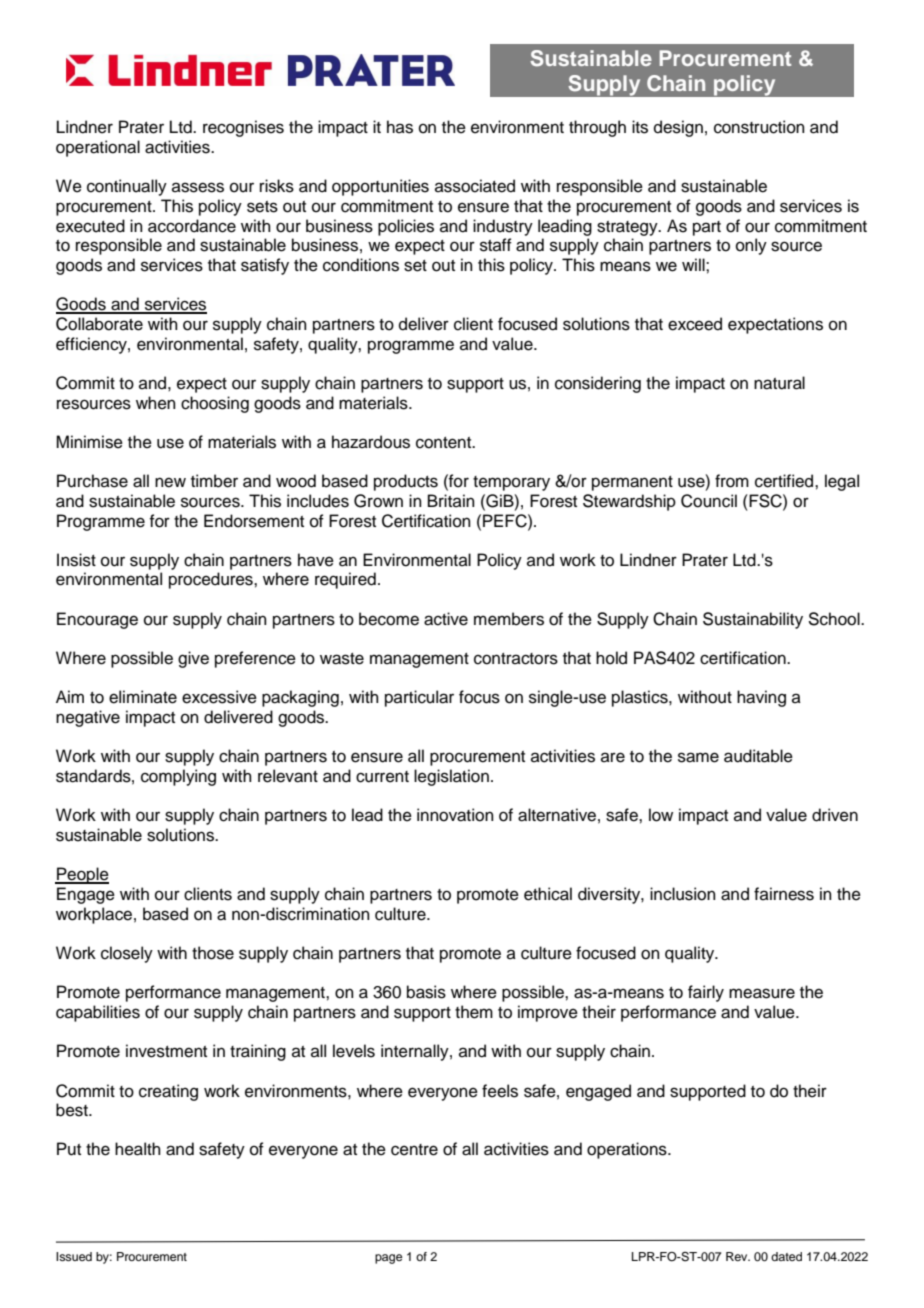  What do you see at coordinates (445, 443) in the page?
I see `content` at bounding box center [445, 443].
